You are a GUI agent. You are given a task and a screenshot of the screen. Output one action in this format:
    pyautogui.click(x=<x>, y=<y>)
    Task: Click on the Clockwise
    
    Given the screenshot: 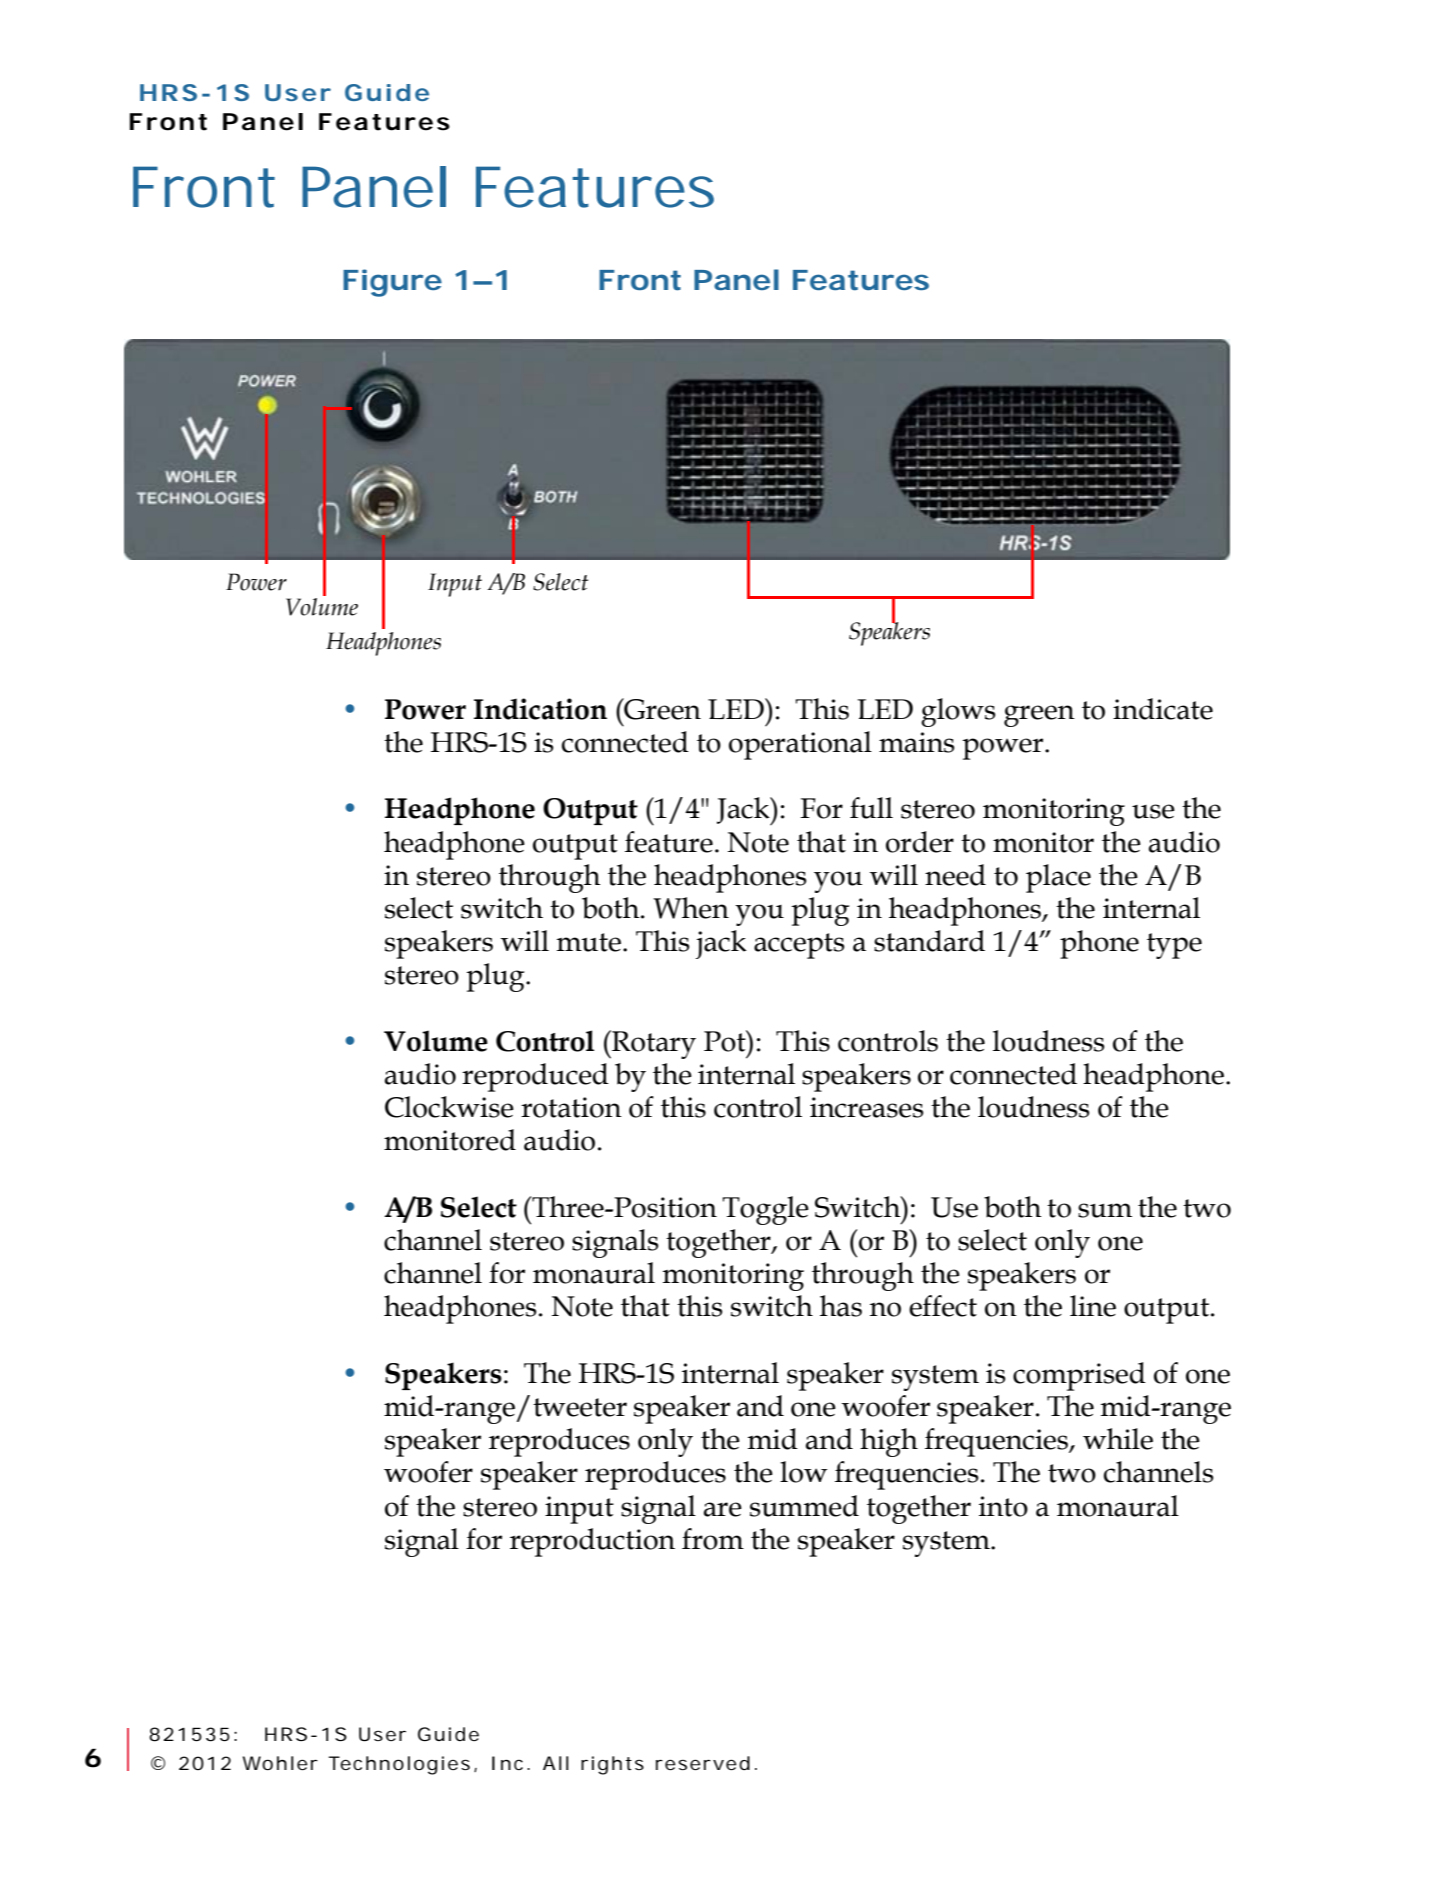 What is the action you would take?
    pyautogui.click(x=449, y=1107)
